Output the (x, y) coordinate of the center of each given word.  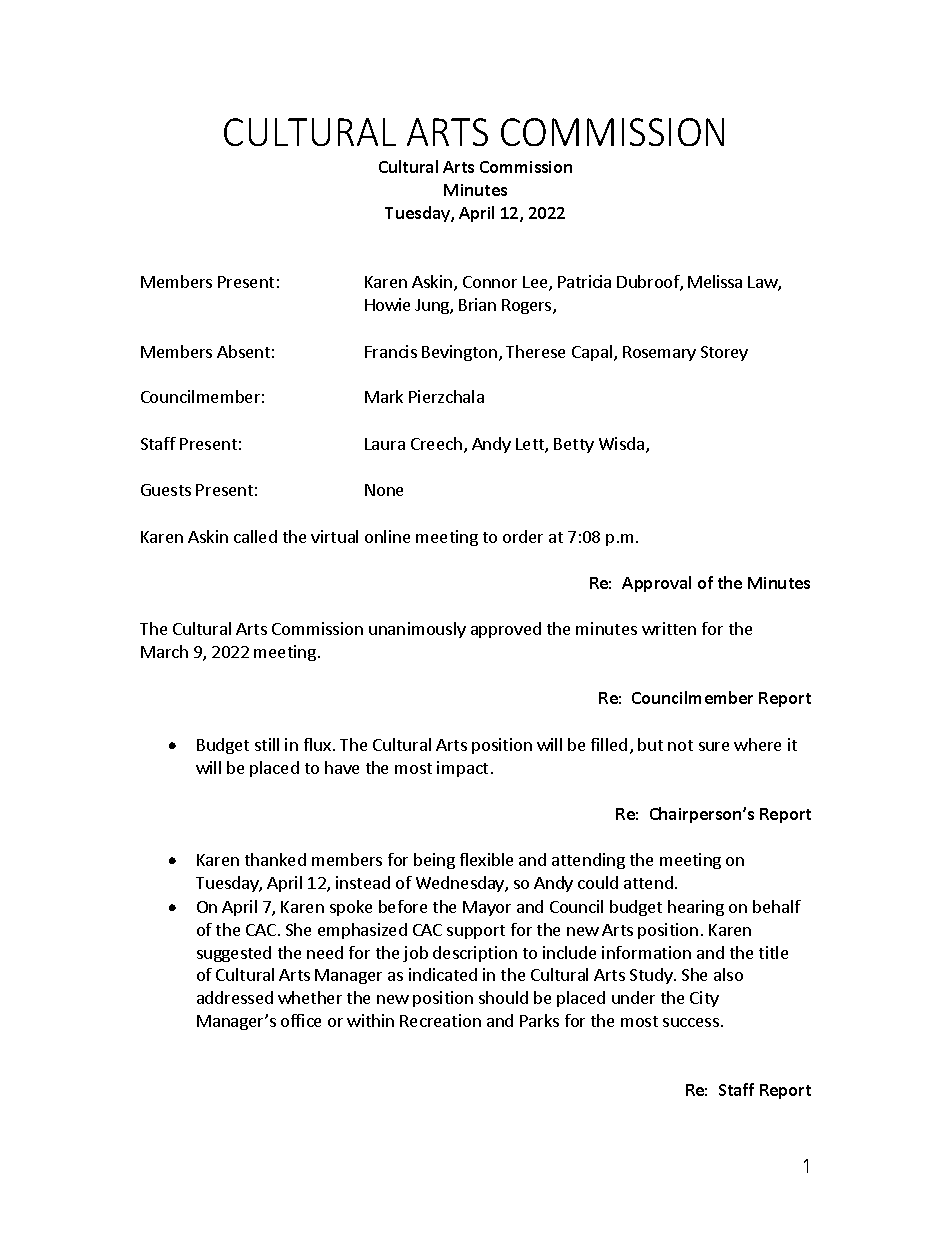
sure (714, 746)
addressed (235, 997)
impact (462, 769)
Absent (243, 351)
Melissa (715, 281)
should (503, 997)
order (523, 536)
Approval (656, 584)
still (267, 744)
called (255, 536)
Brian (477, 304)
